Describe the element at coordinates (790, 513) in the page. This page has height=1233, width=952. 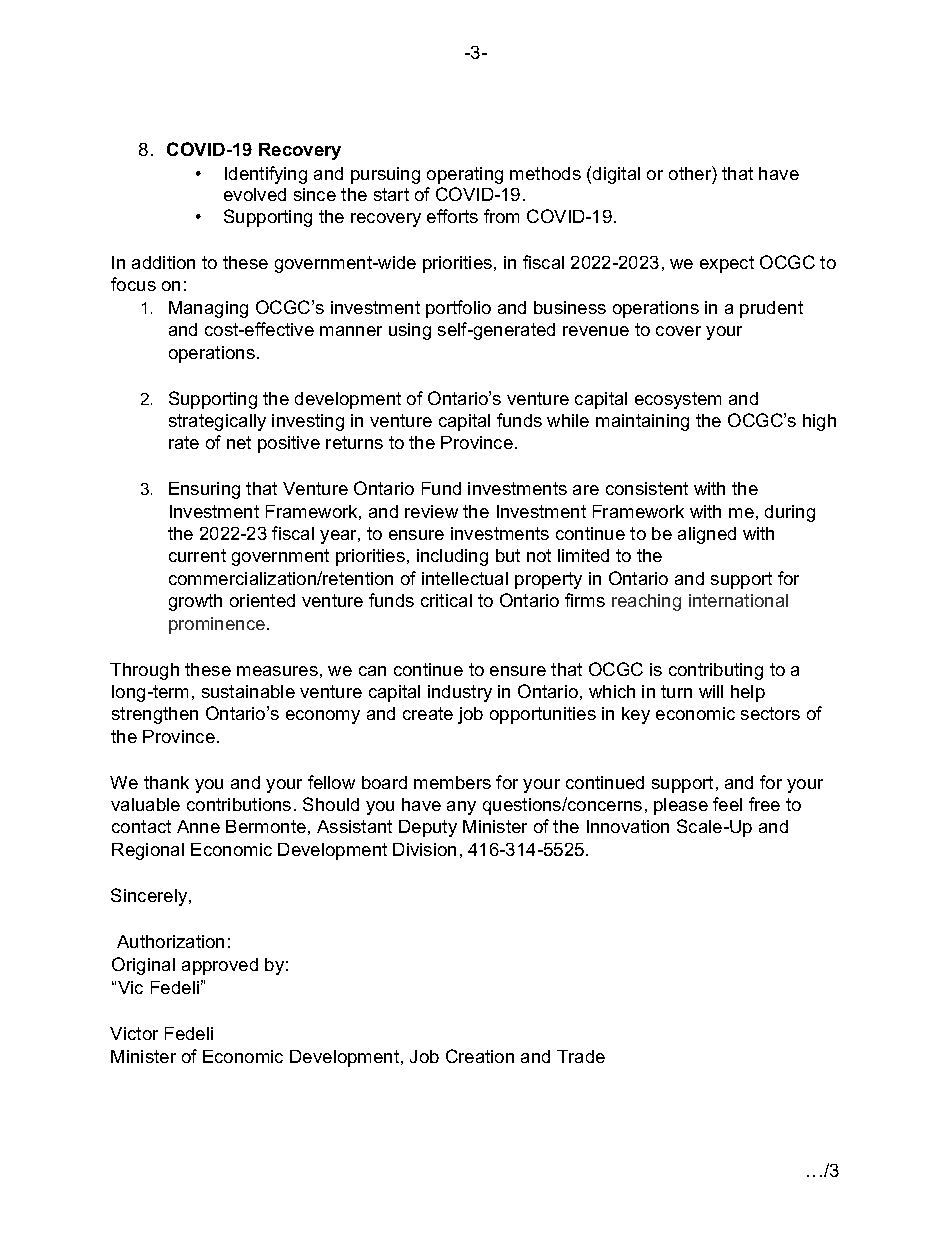
I see `during` at that location.
